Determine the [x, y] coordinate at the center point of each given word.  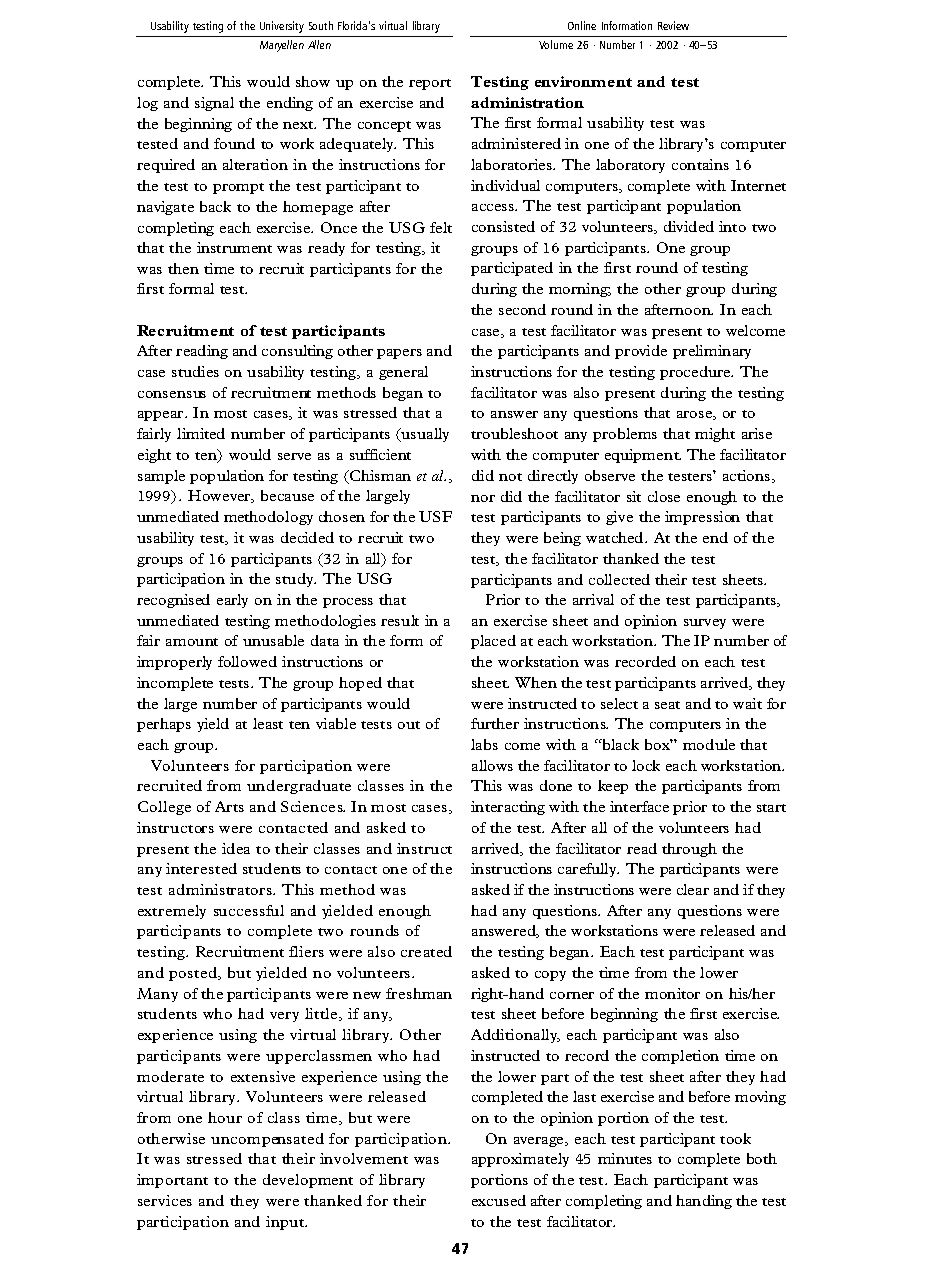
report [430, 84]
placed [493, 642]
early [232, 601]
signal [214, 104]
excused [499, 1200]
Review [673, 25]
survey [705, 624]
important [172, 1181]
